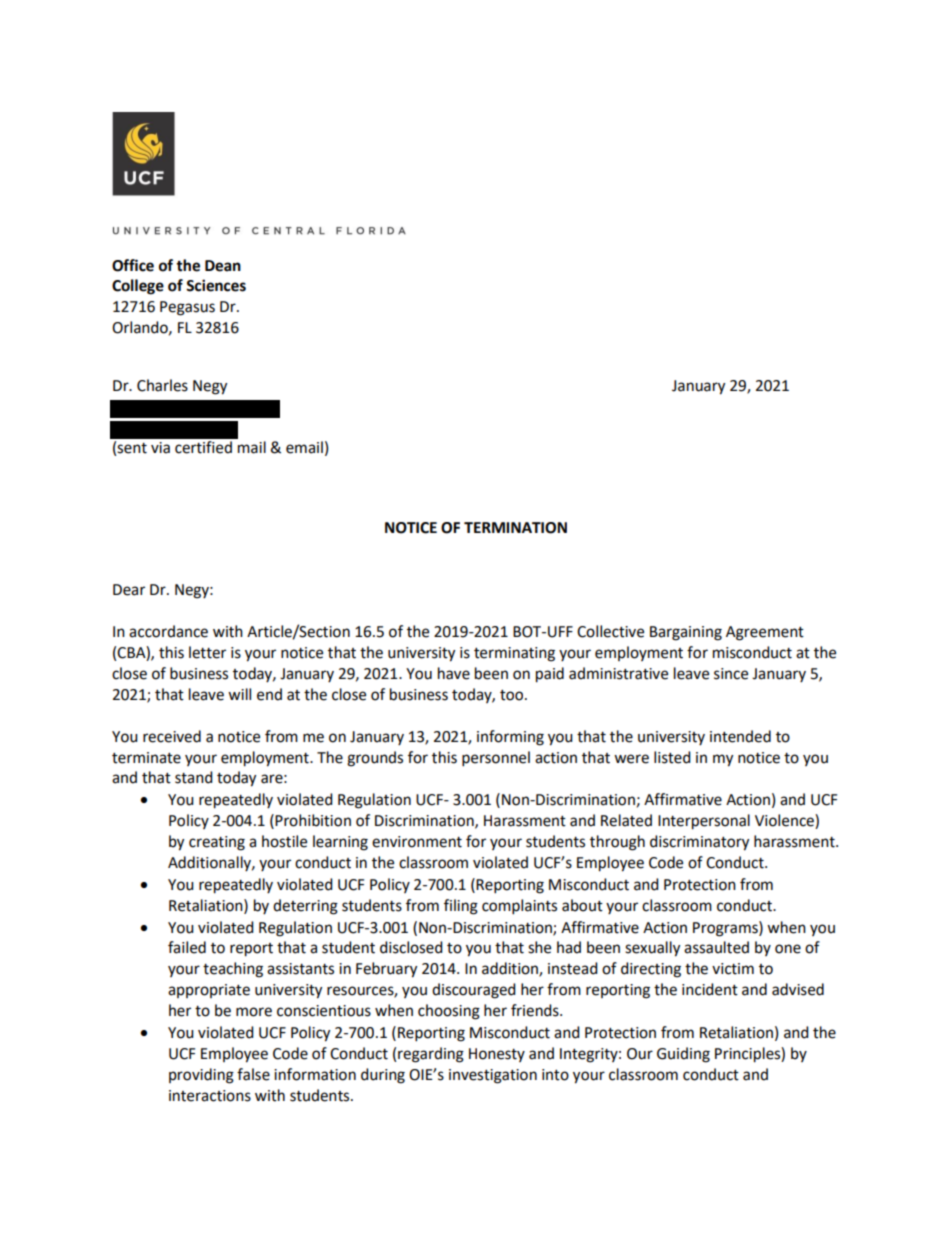  I want to click on providing, so click(201, 1076).
